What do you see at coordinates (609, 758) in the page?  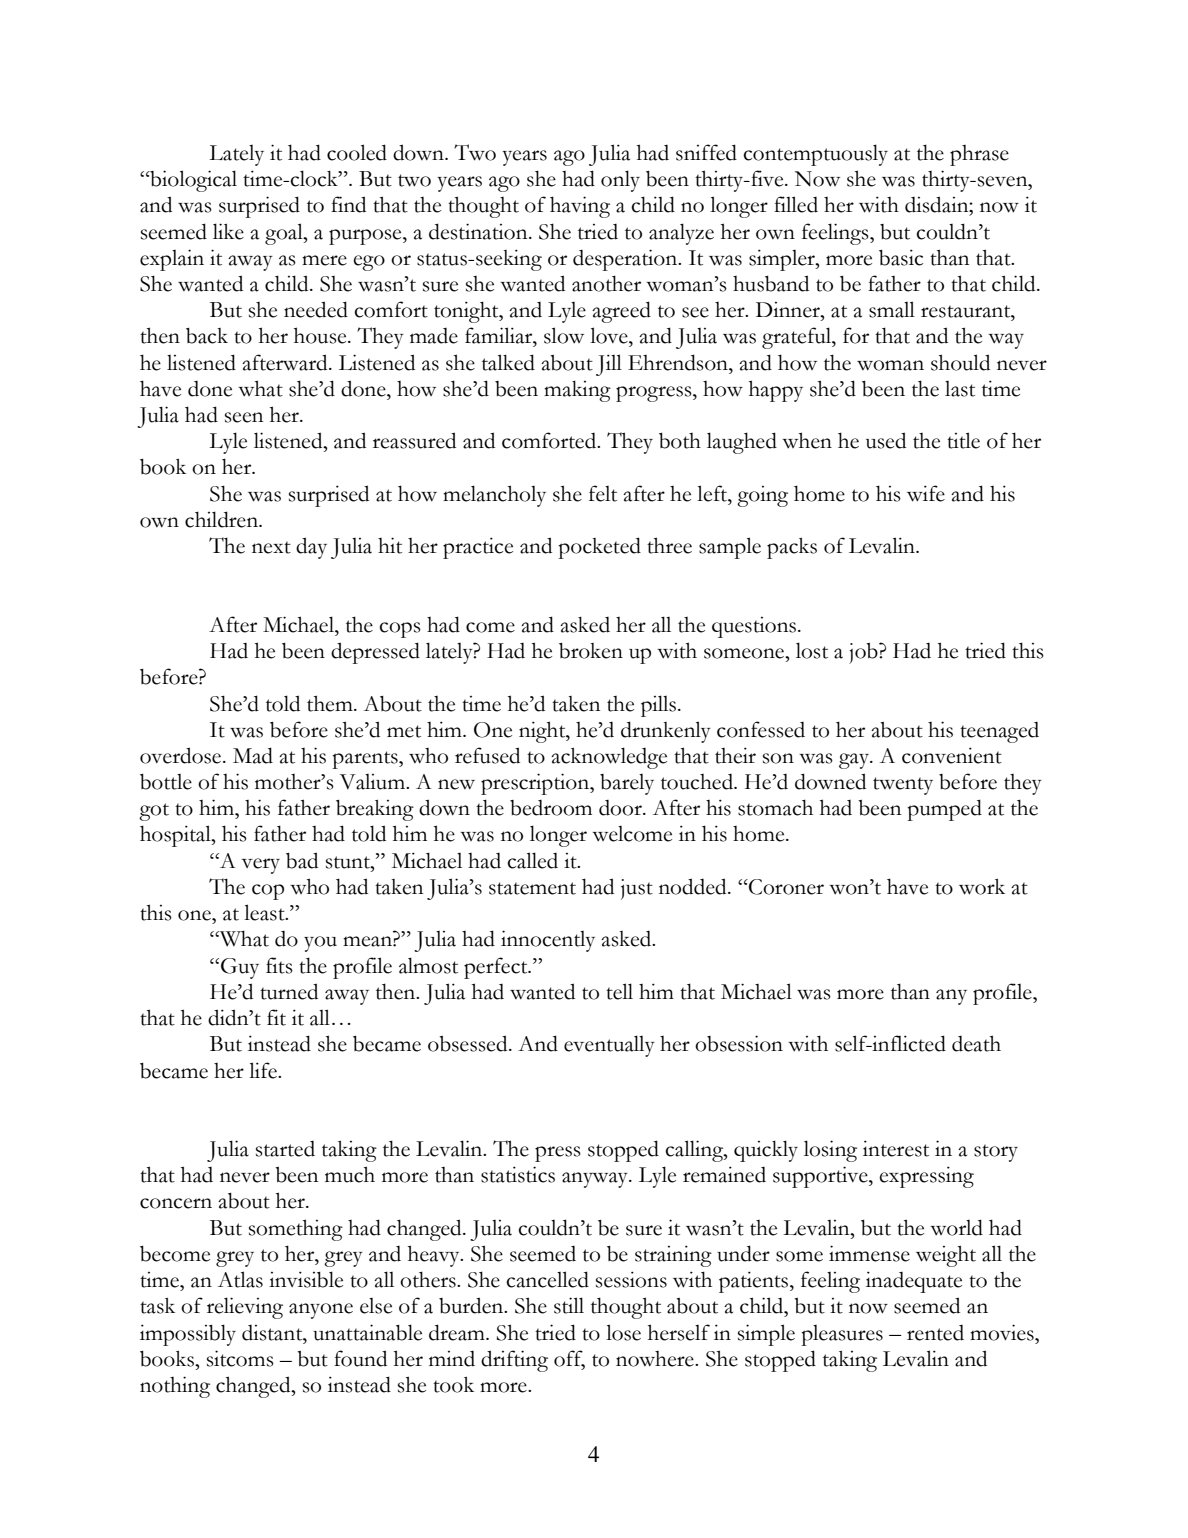 I see `acknowledge` at bounding box center [609, 758].
